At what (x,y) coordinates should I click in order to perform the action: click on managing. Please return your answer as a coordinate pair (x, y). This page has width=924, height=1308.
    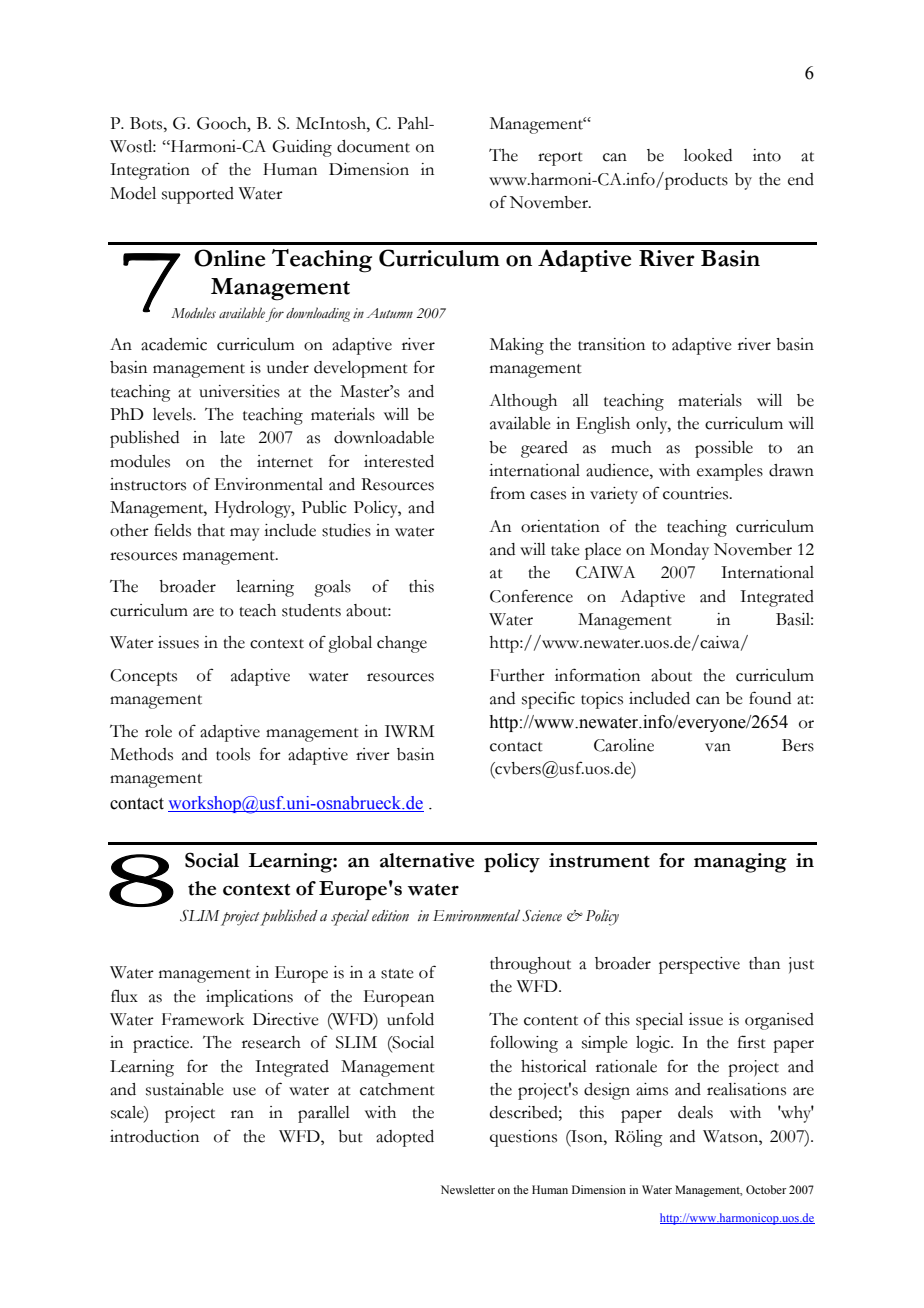
    Looking at the image, I should click on (740, 863).
